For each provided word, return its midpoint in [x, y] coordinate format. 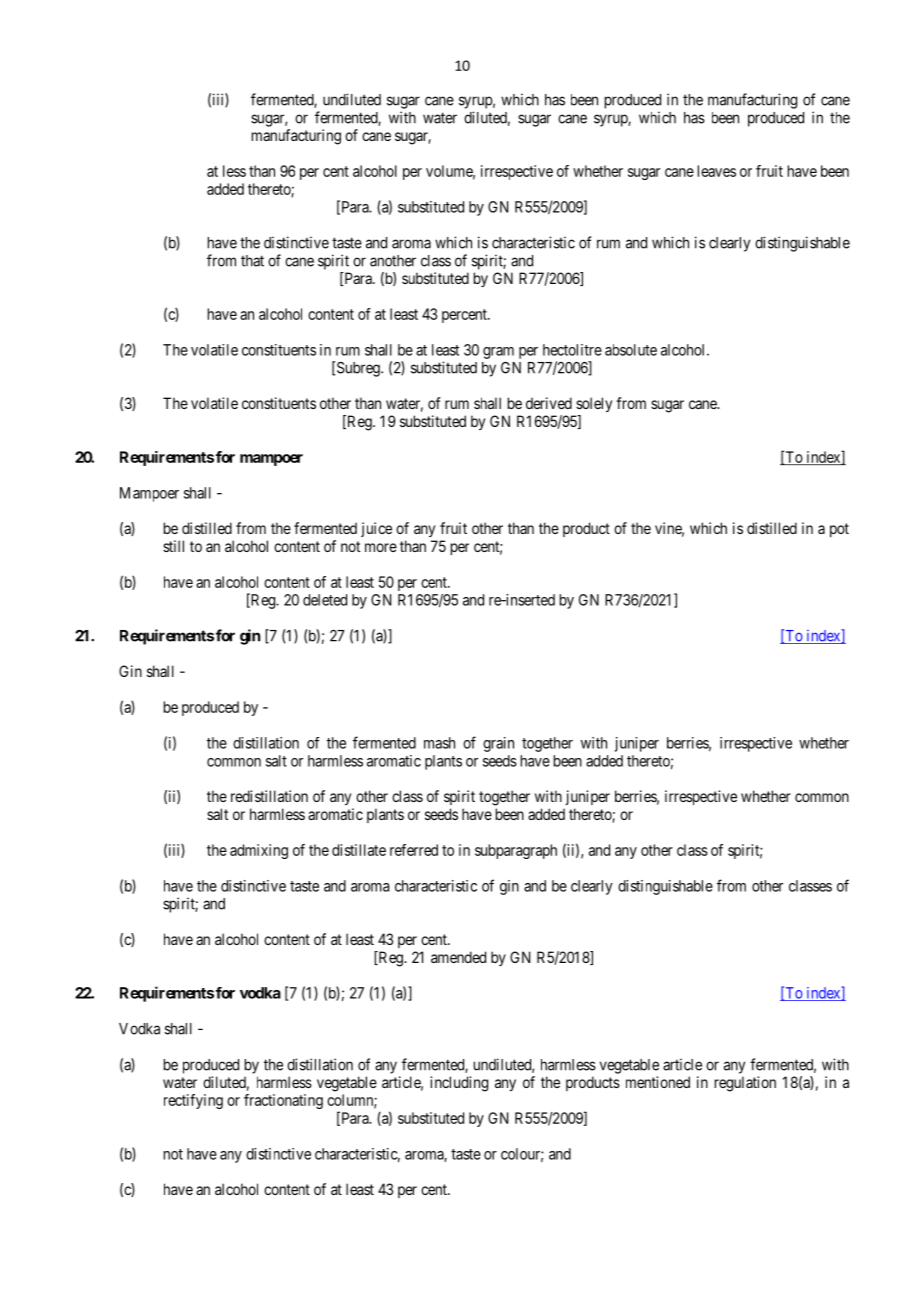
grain [498, 744]
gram [498, 353]
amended [458, 957]
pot [839, 530]
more [381, 547]
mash [439, 743]
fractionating [283, 1101]
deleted [325, 600]
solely [594, 404]
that [252, 261]
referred [414, 850]
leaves [717, 171]
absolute [631, 350]
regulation [745, 1084]
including [459, 1084]
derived [549, 403]
